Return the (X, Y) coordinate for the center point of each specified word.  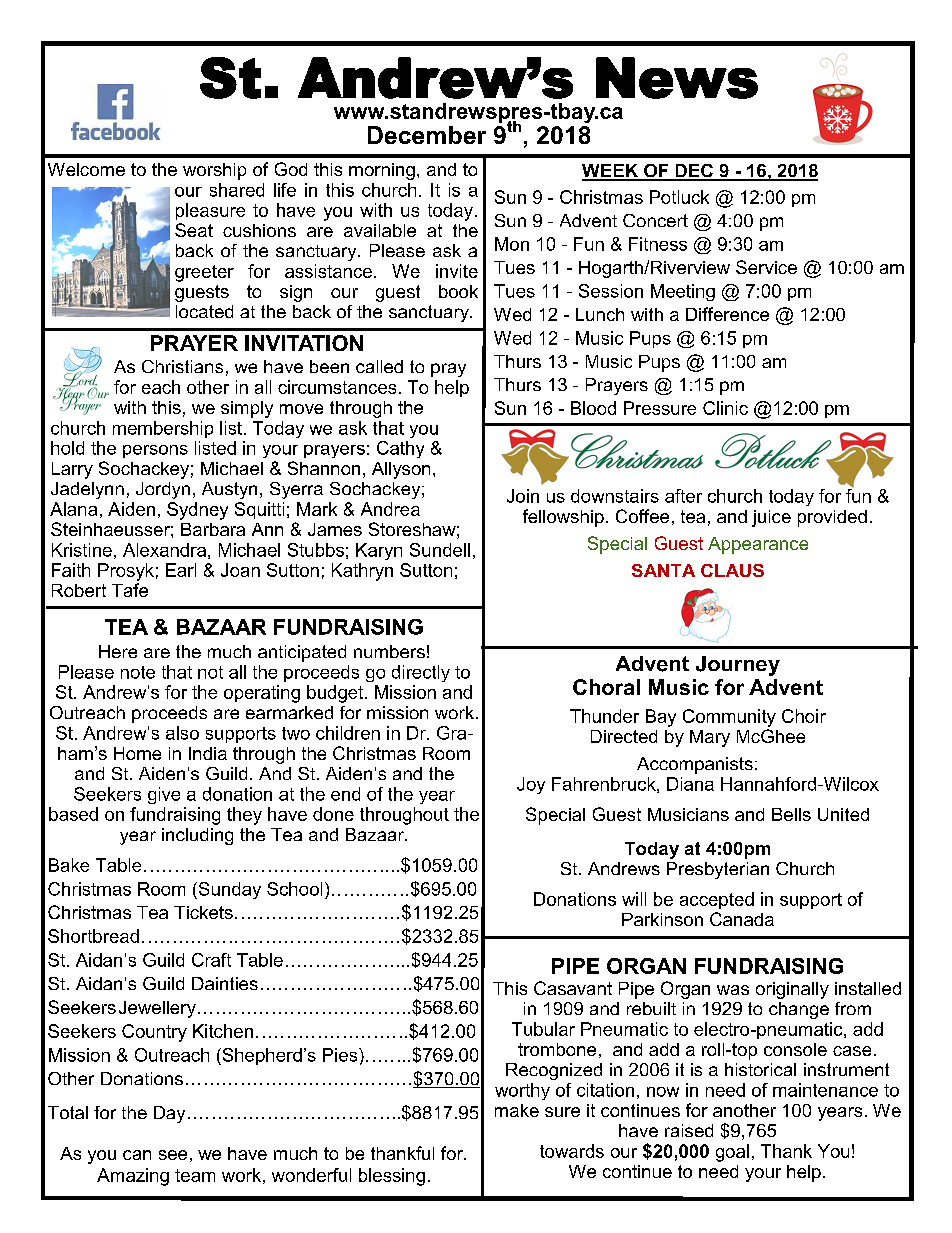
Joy (531, 785)
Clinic (725, 408)
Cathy (400, 449)
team (195, 1175)
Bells (791, 814)
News (677, 78)
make (517, 1110)
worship (214, 171)
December (427, 135)
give (164, 795)
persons (155, 451)
